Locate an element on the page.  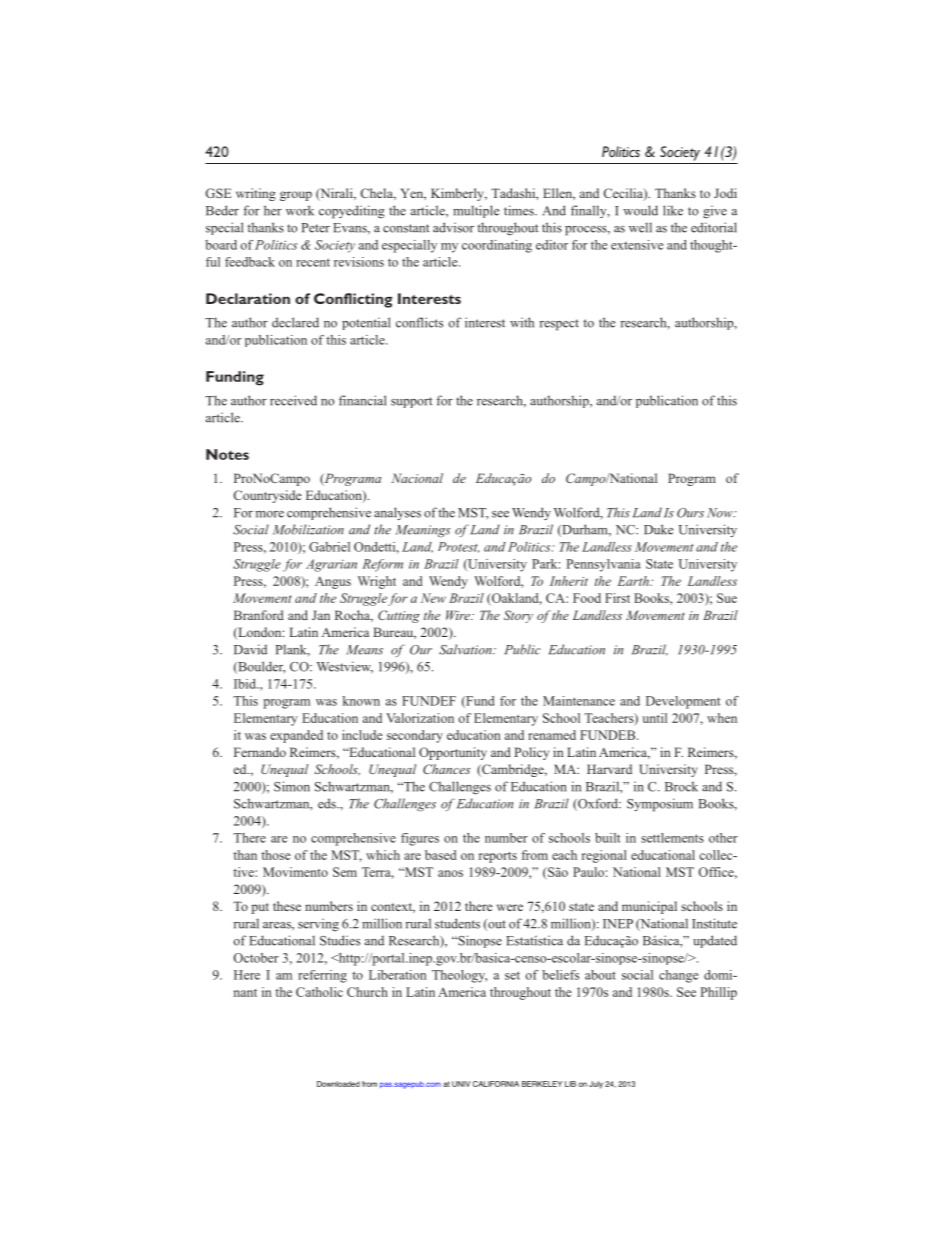
multiple is located at coordinates (476, 211).
